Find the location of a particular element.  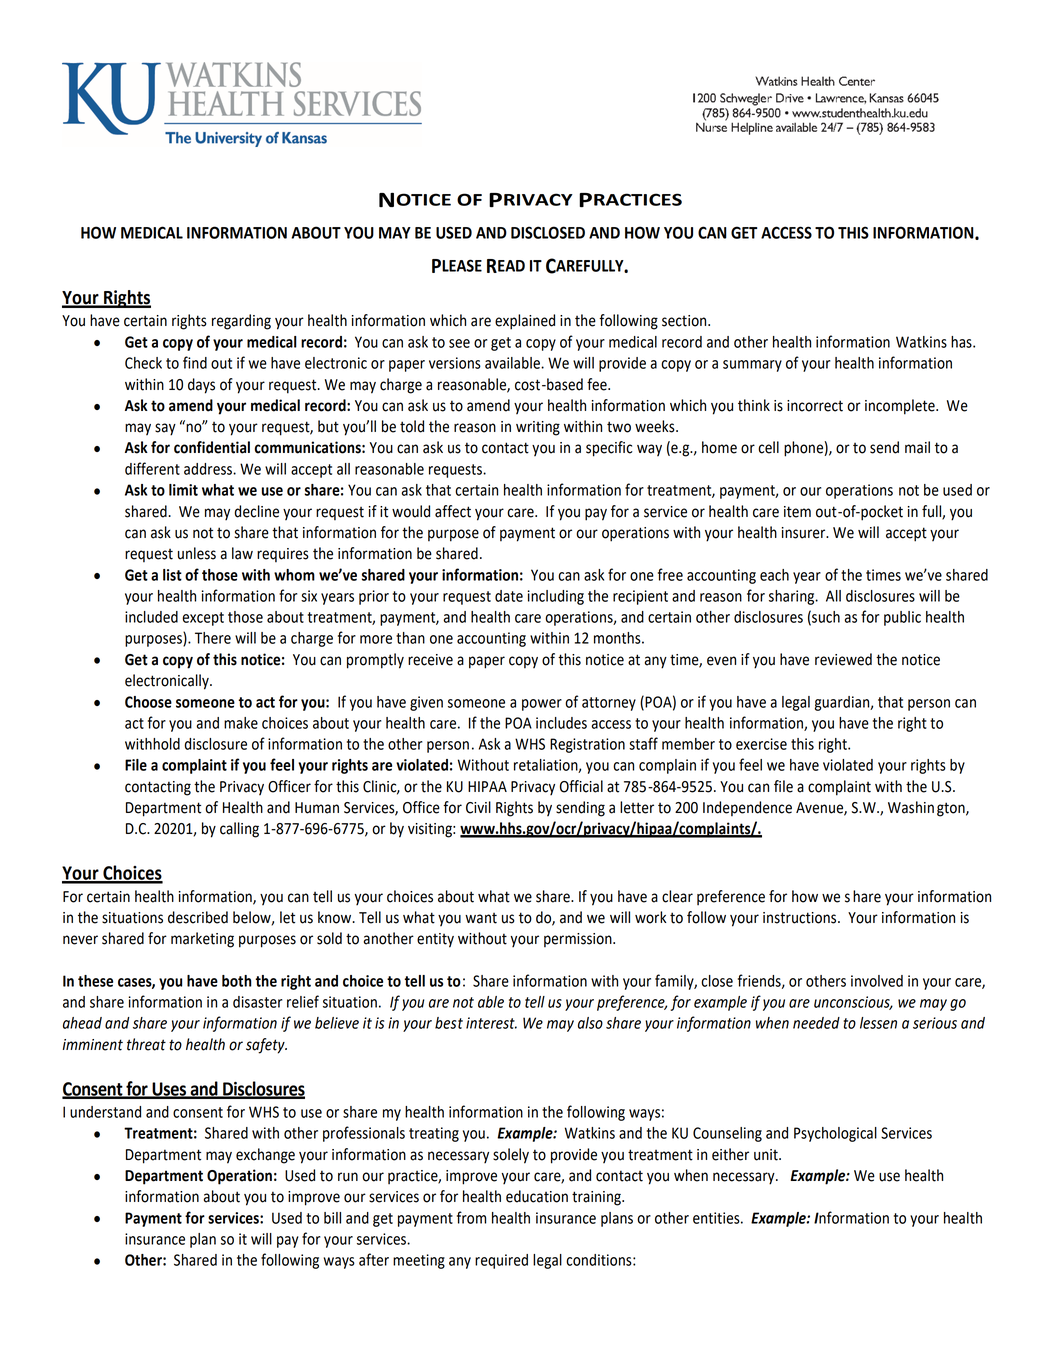

unit is located at coordinates (767, 1155).
